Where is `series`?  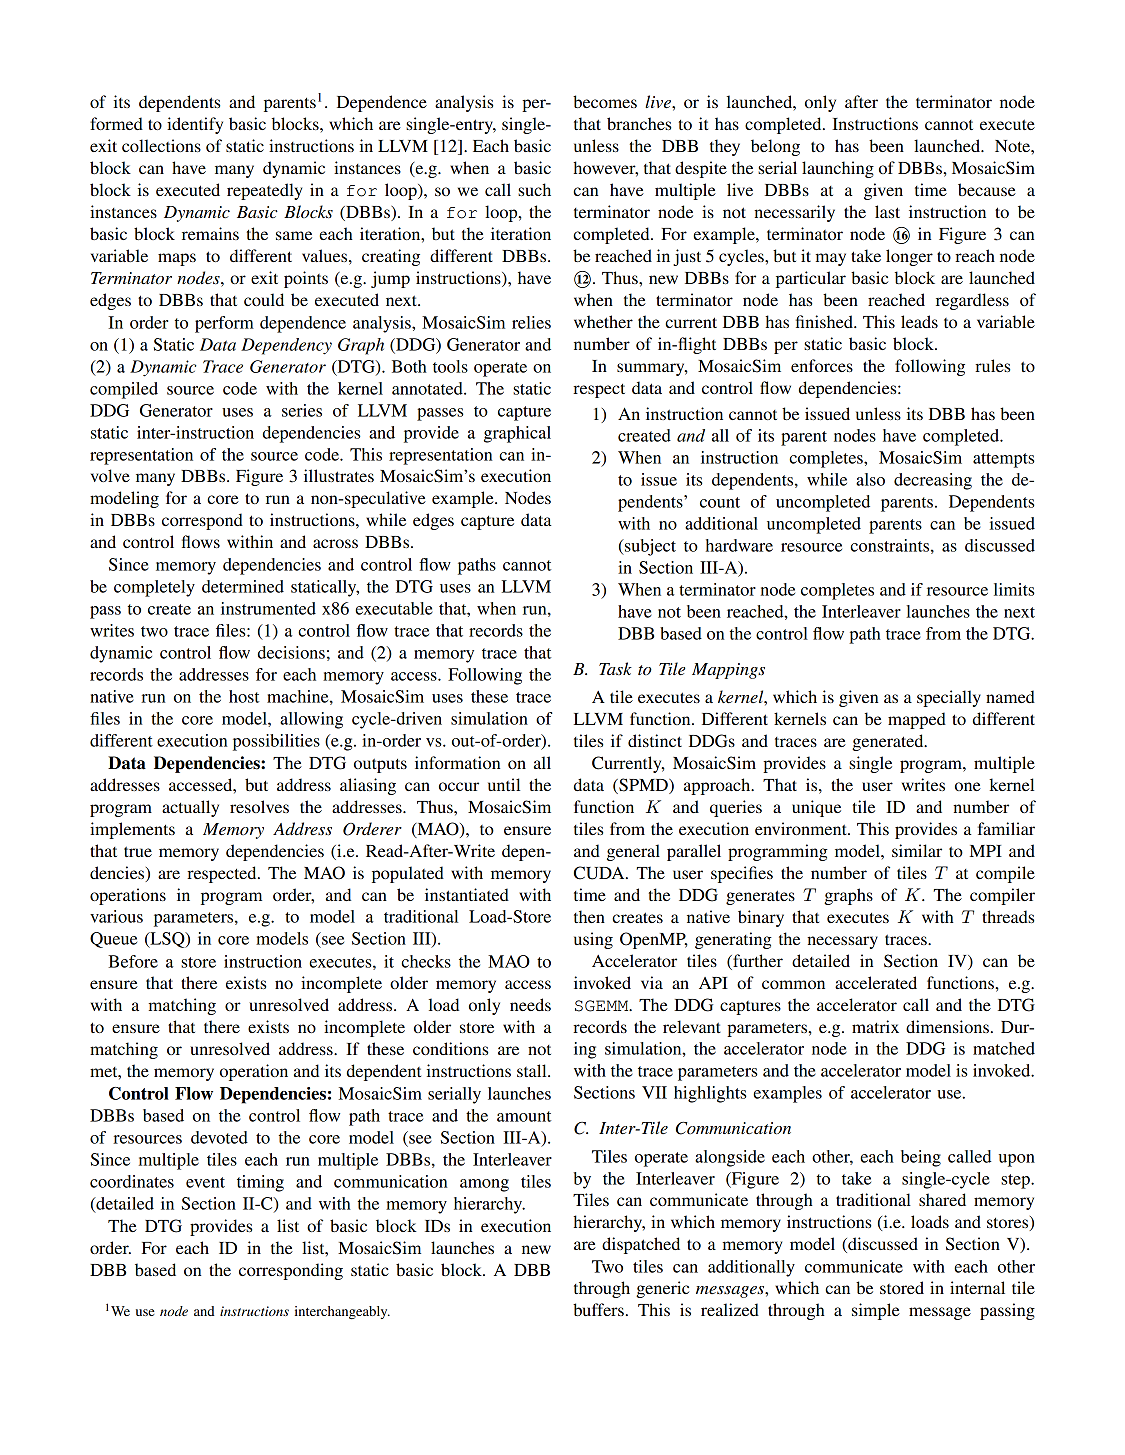
series is located at coordinates (302, 410).
